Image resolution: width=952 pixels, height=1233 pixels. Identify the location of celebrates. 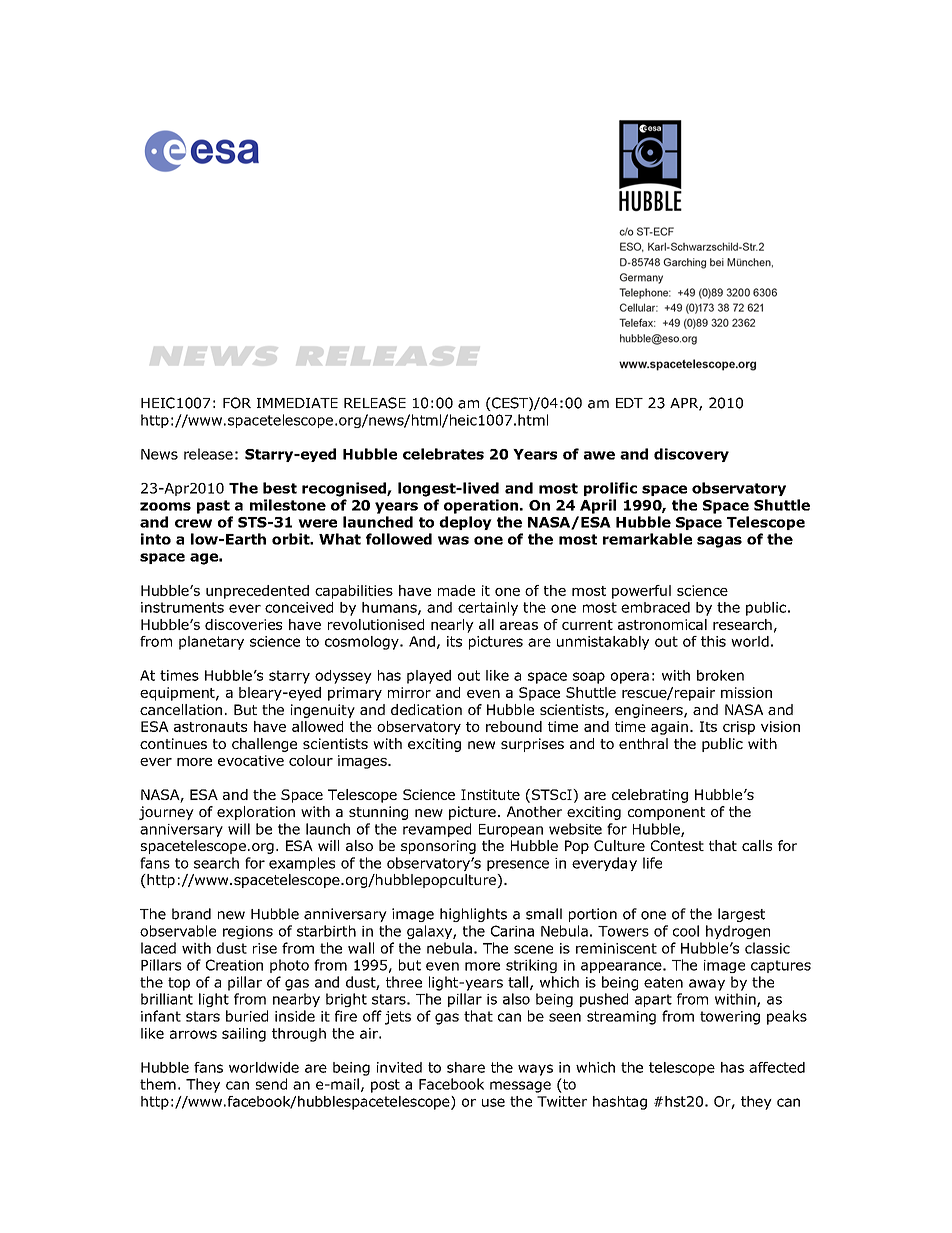
(443, 454).
